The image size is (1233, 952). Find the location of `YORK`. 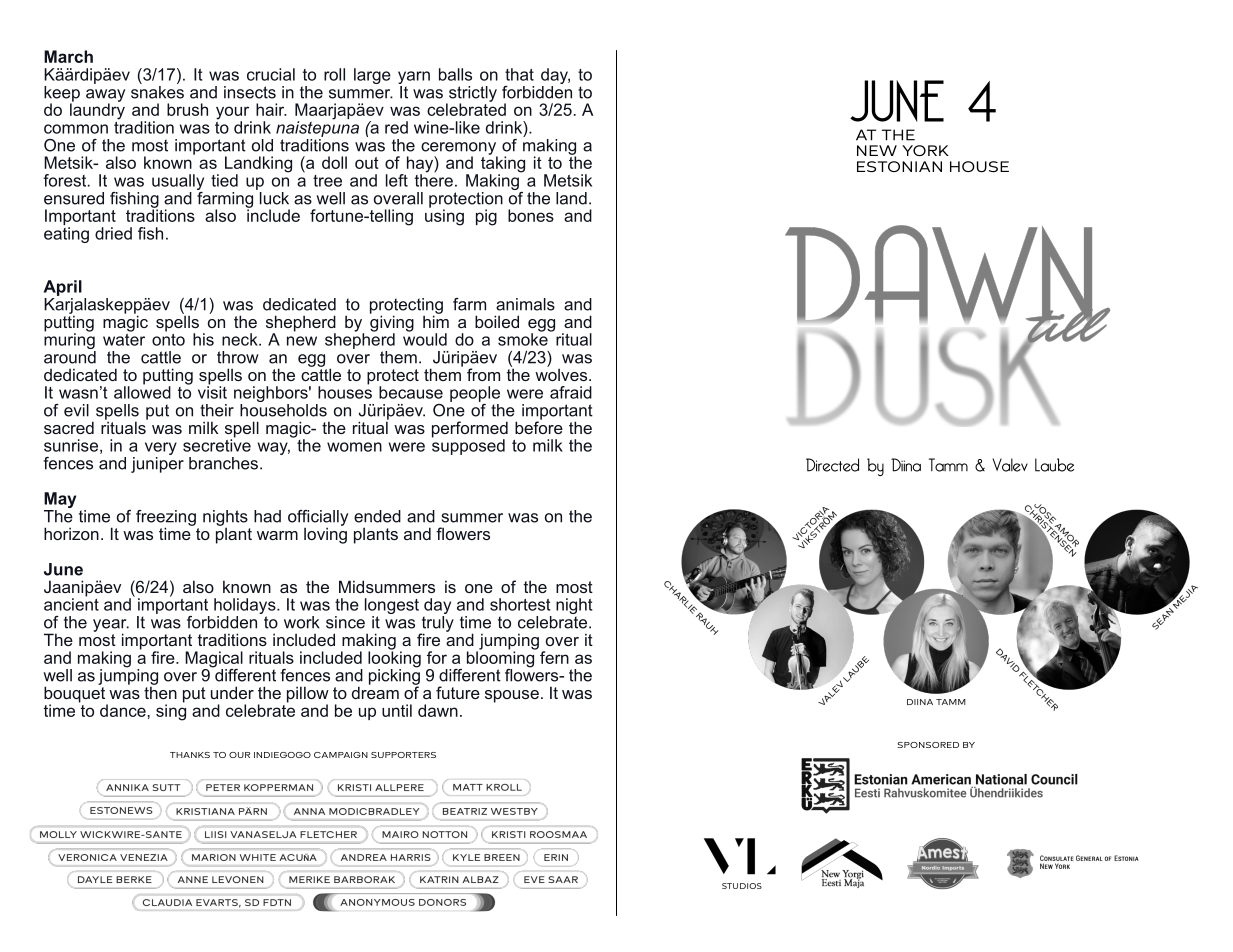

YORK is located at coordinates (925, 150).
